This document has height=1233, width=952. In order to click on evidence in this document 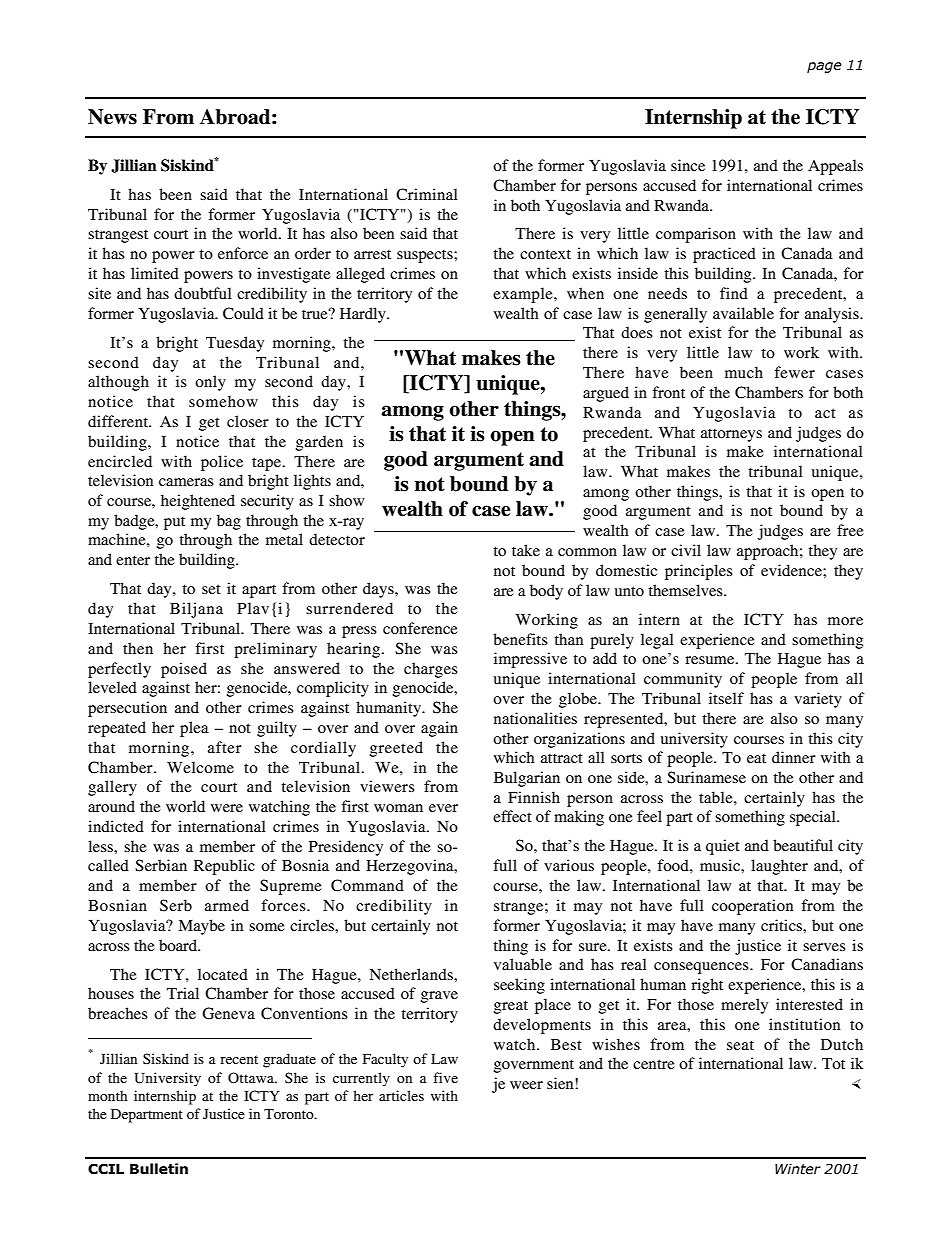, I will do `click(792, 570)`.
